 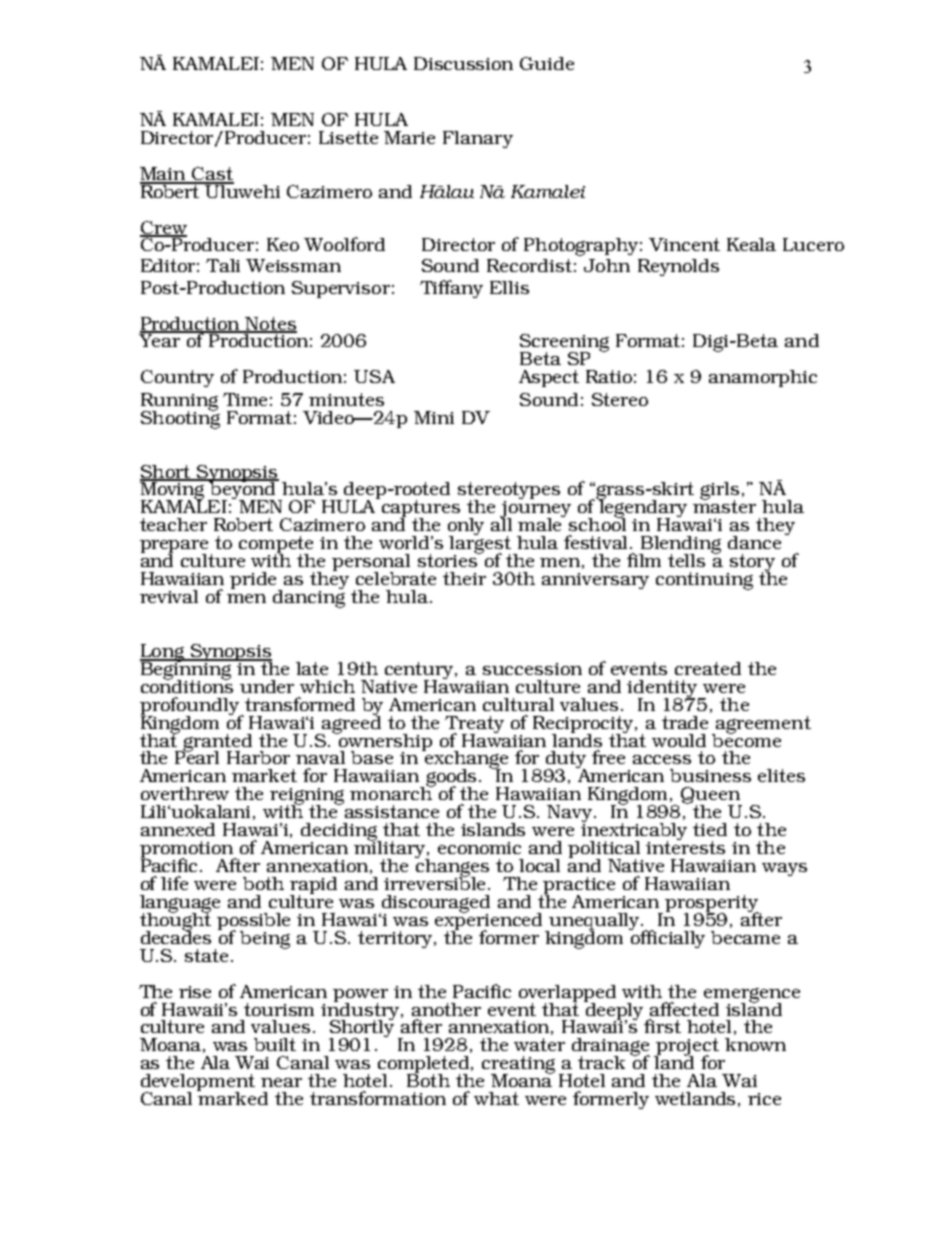 I want to click on promotion, so click(x=188, y=851).
